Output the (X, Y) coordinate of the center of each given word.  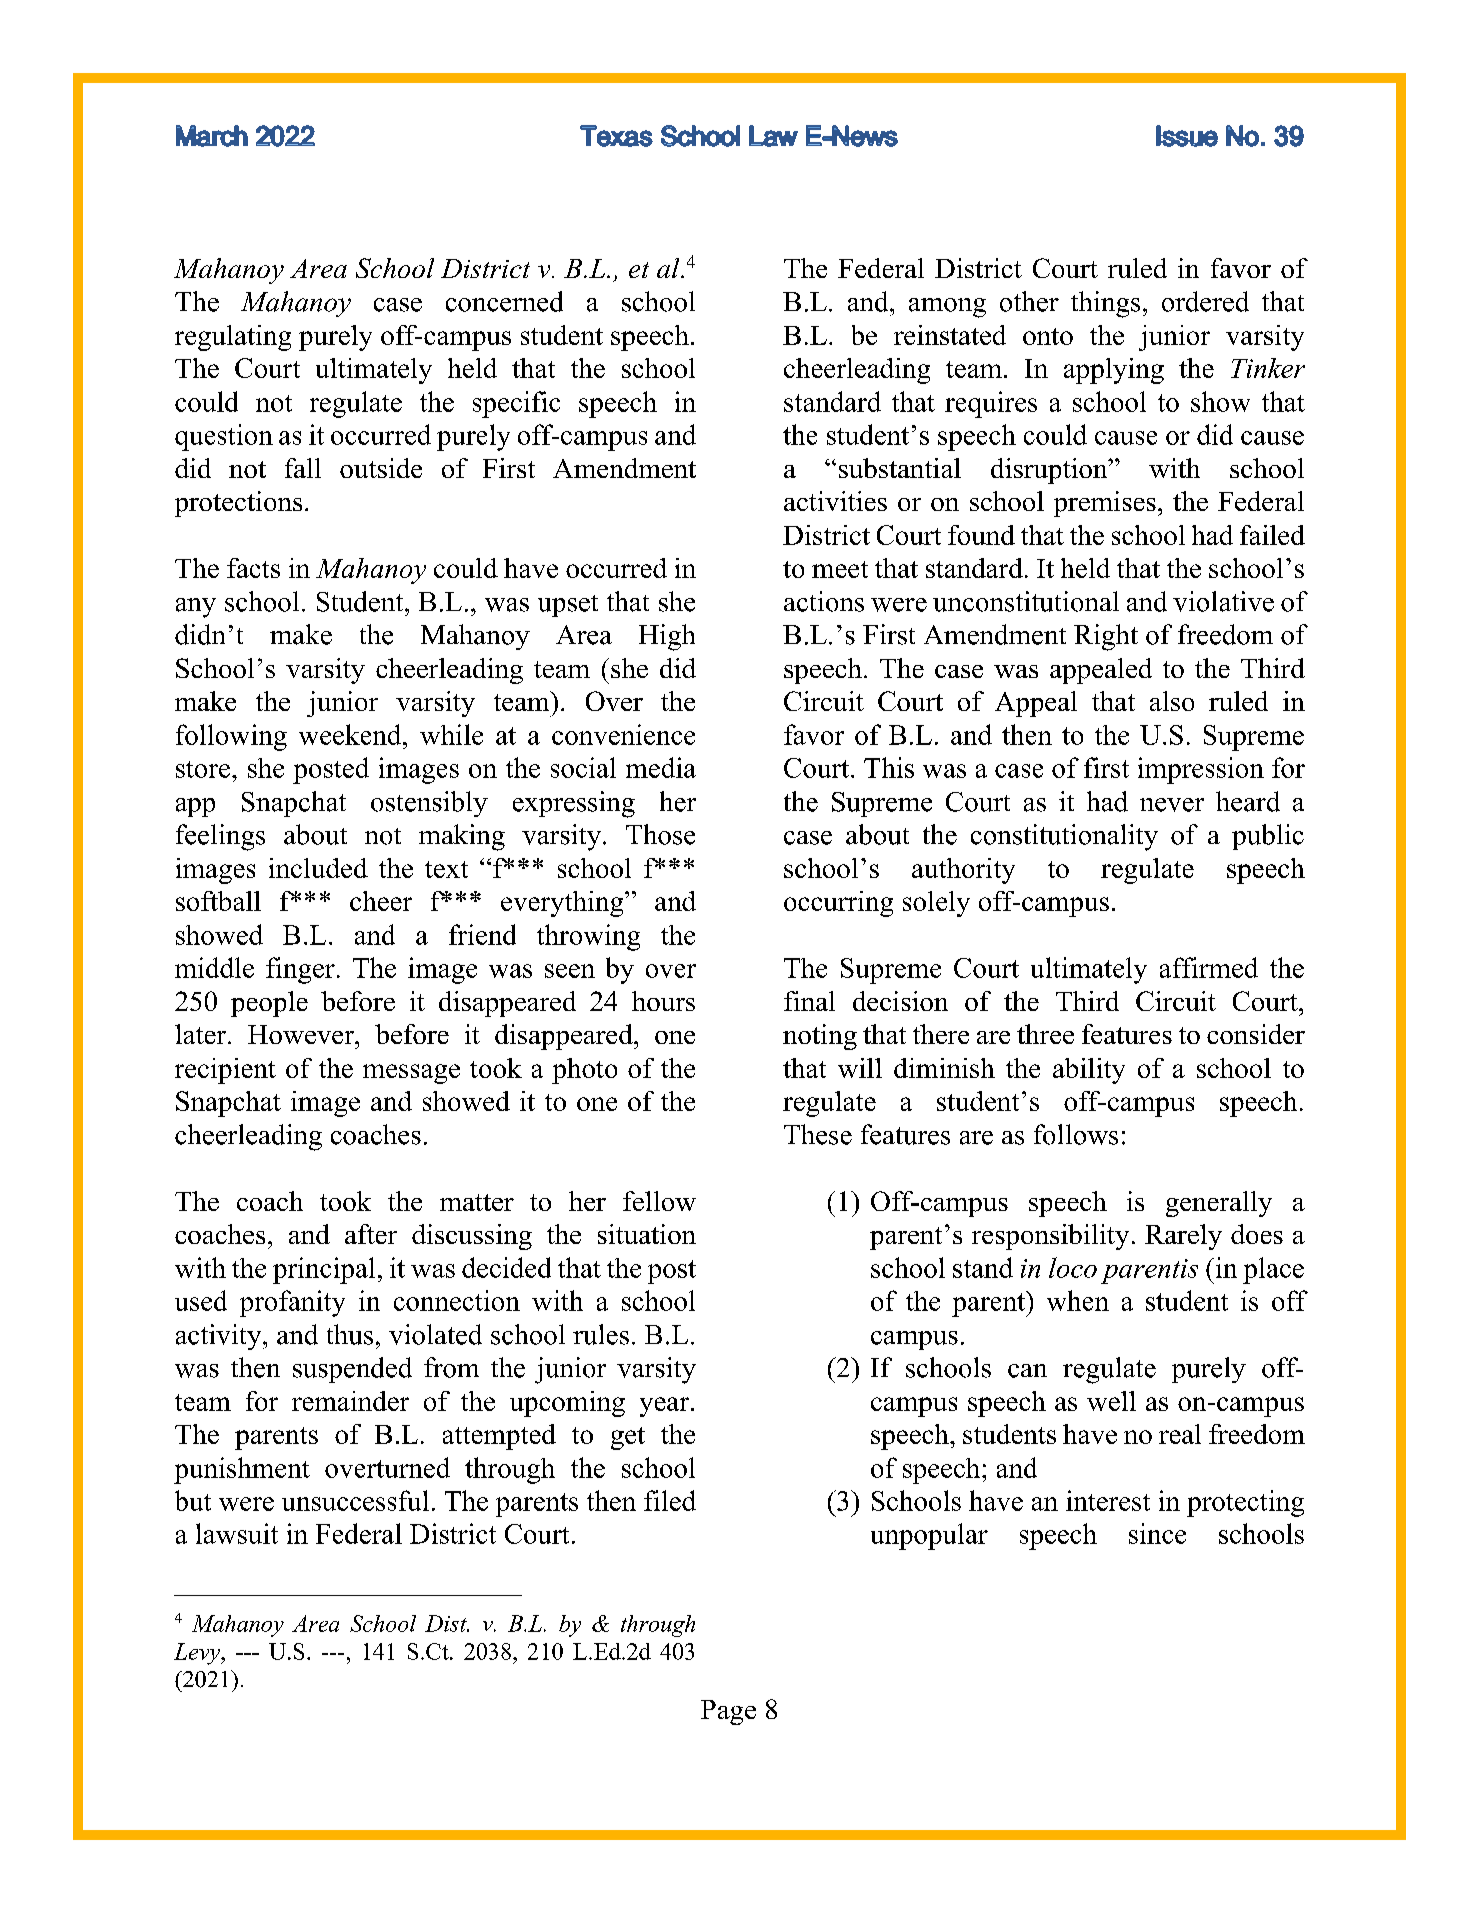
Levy (198, 1654)
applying (1114, 371)
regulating (233, 338)
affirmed (1209, 967)
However (302, 1034)
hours (663, 1001)
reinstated (950, 335)
